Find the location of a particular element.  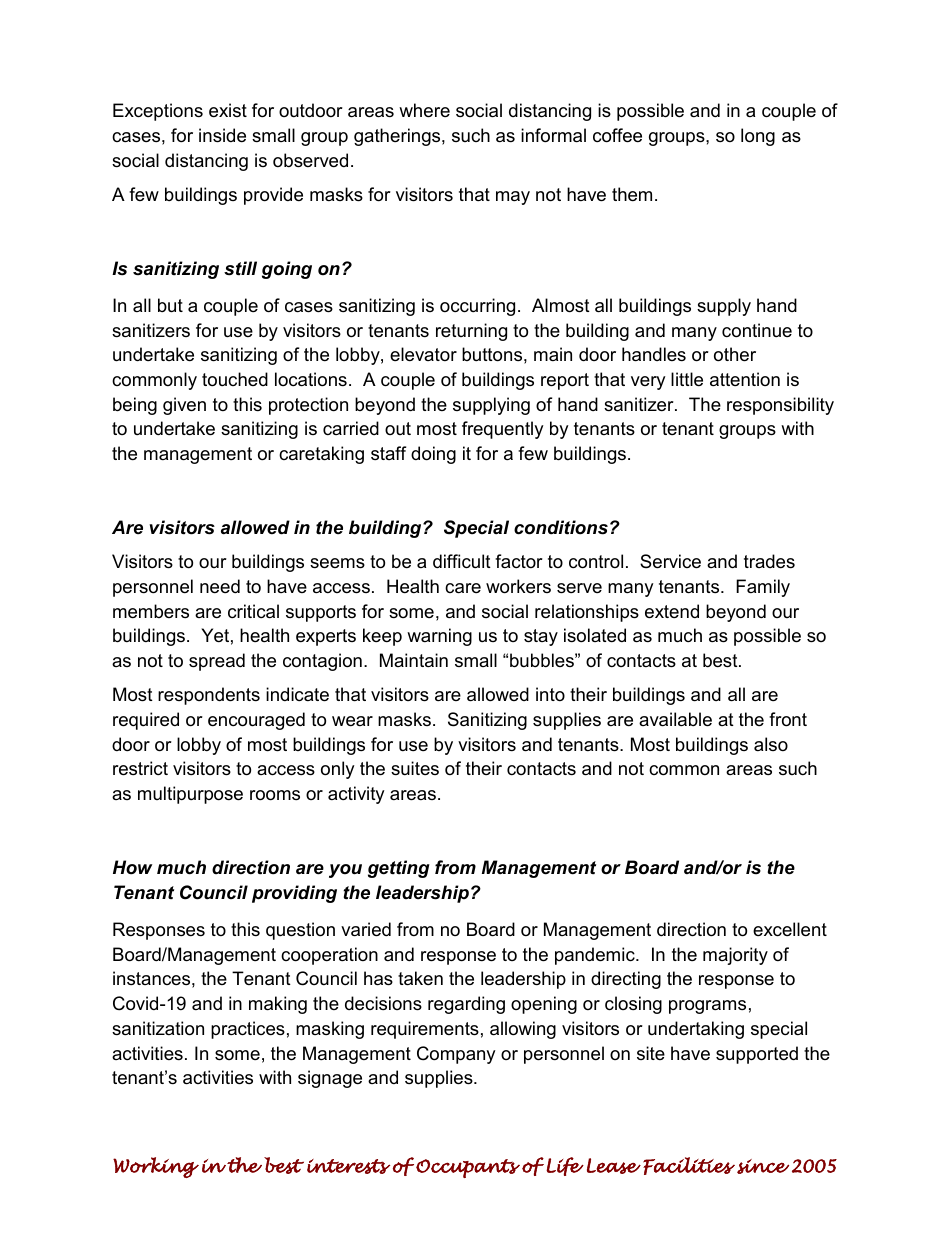

encouraged is located at coordinates (256, 721).
